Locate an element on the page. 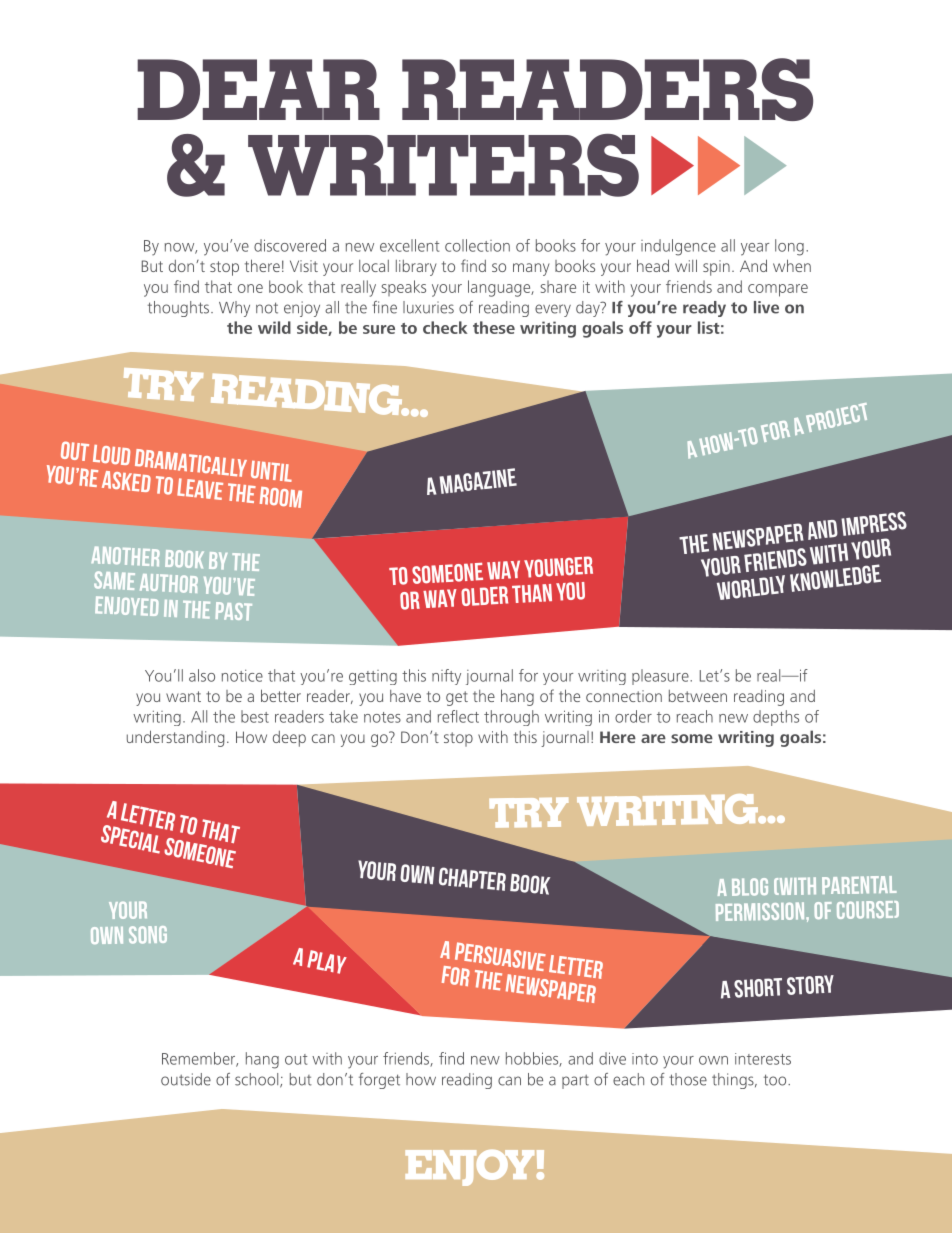  forget is located at coordinates (379, 1081).
